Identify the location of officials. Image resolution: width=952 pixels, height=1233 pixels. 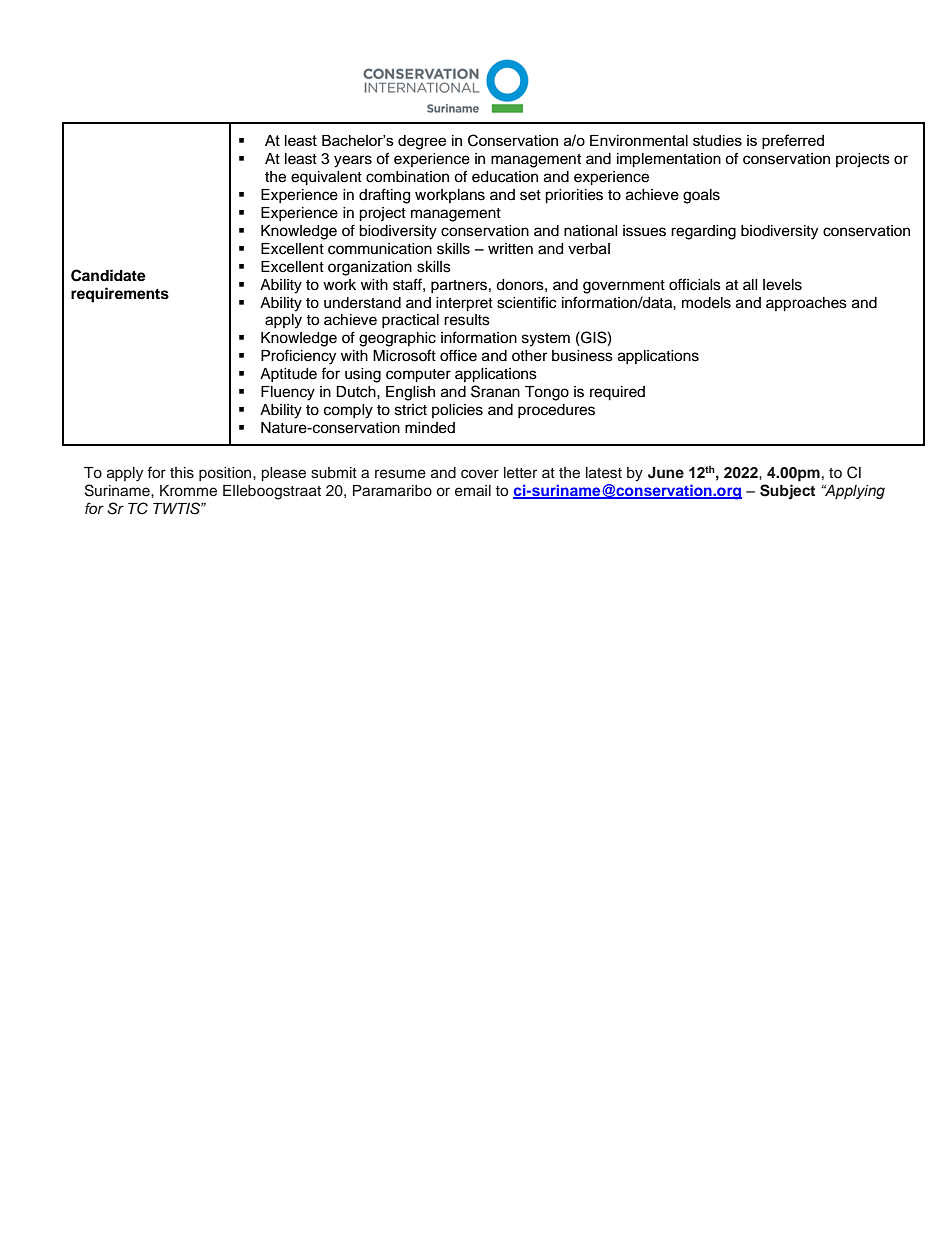
(695, 284).
